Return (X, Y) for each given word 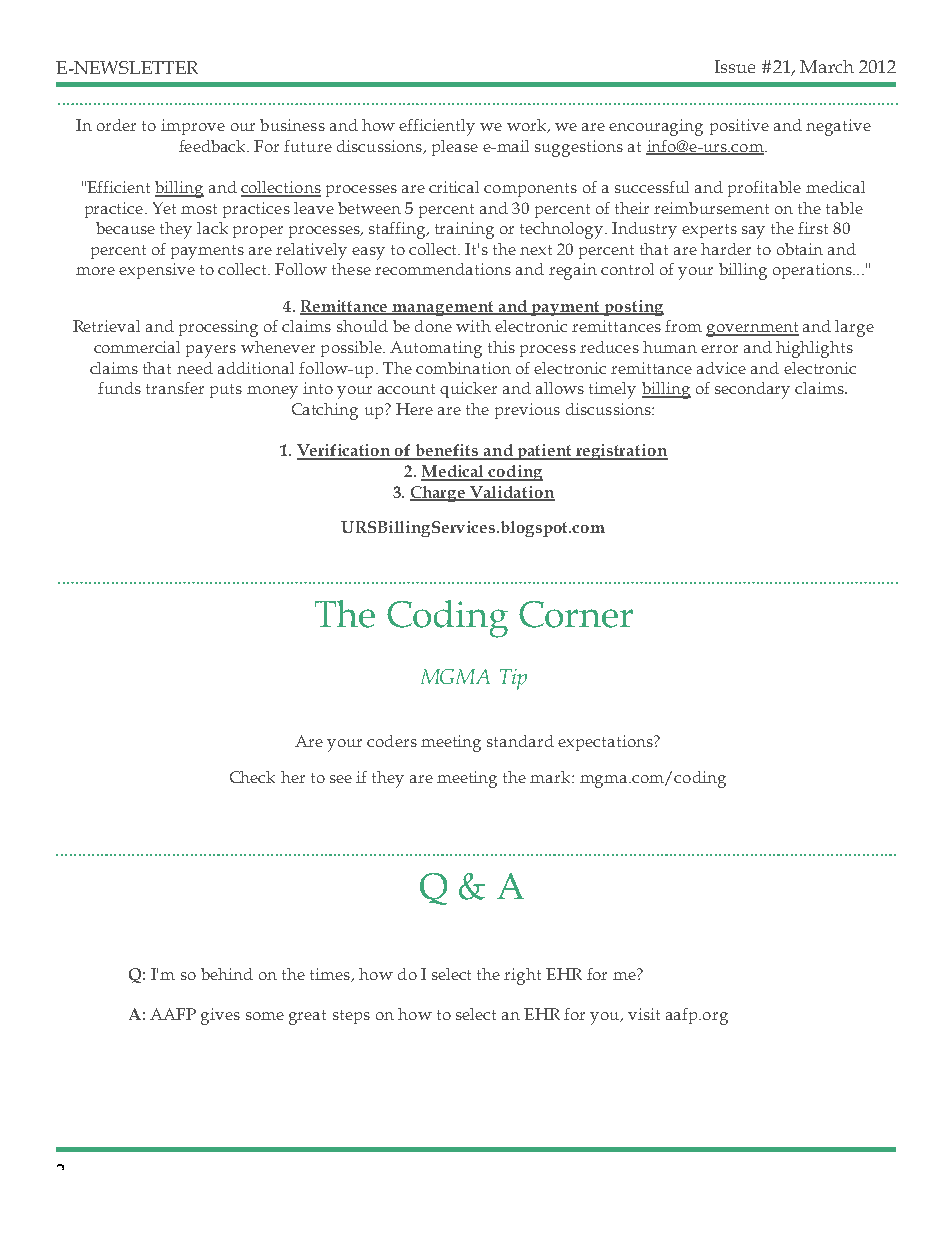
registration (621, 452)
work (528, 126)
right (522, 976)
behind (227, 974)
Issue (735, 66)
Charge (439, 494)
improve (193, 127)
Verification (345, 451)
